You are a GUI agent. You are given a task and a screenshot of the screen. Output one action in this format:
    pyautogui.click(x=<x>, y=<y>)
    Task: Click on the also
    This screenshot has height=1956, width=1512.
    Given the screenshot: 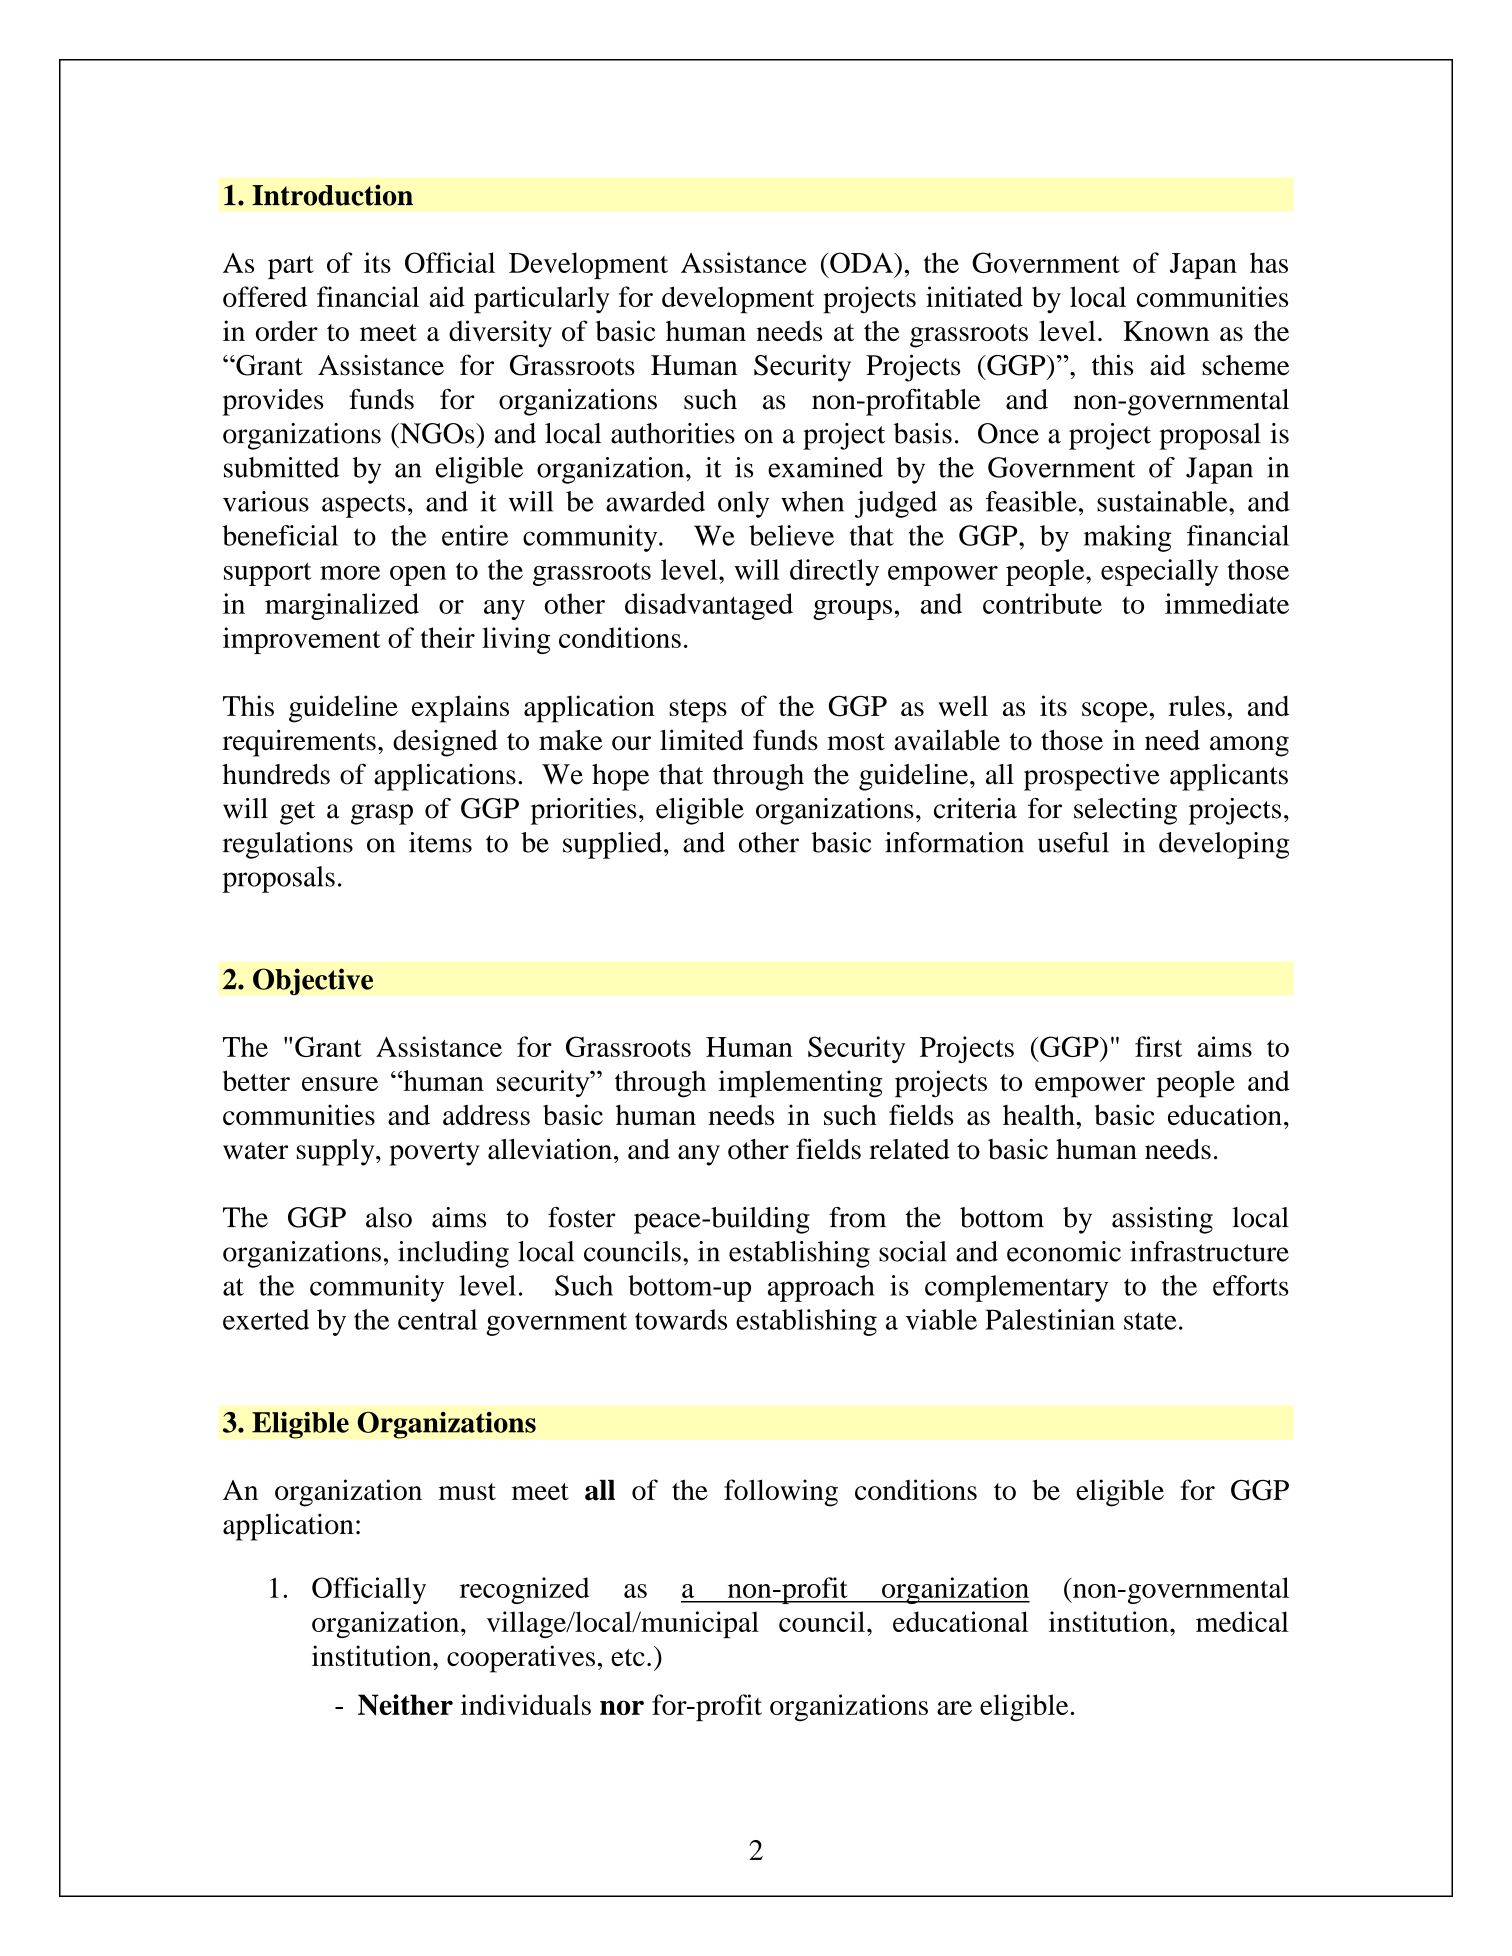 What is the action you would take?
    pyautogui.click(x=389, y=1217)
